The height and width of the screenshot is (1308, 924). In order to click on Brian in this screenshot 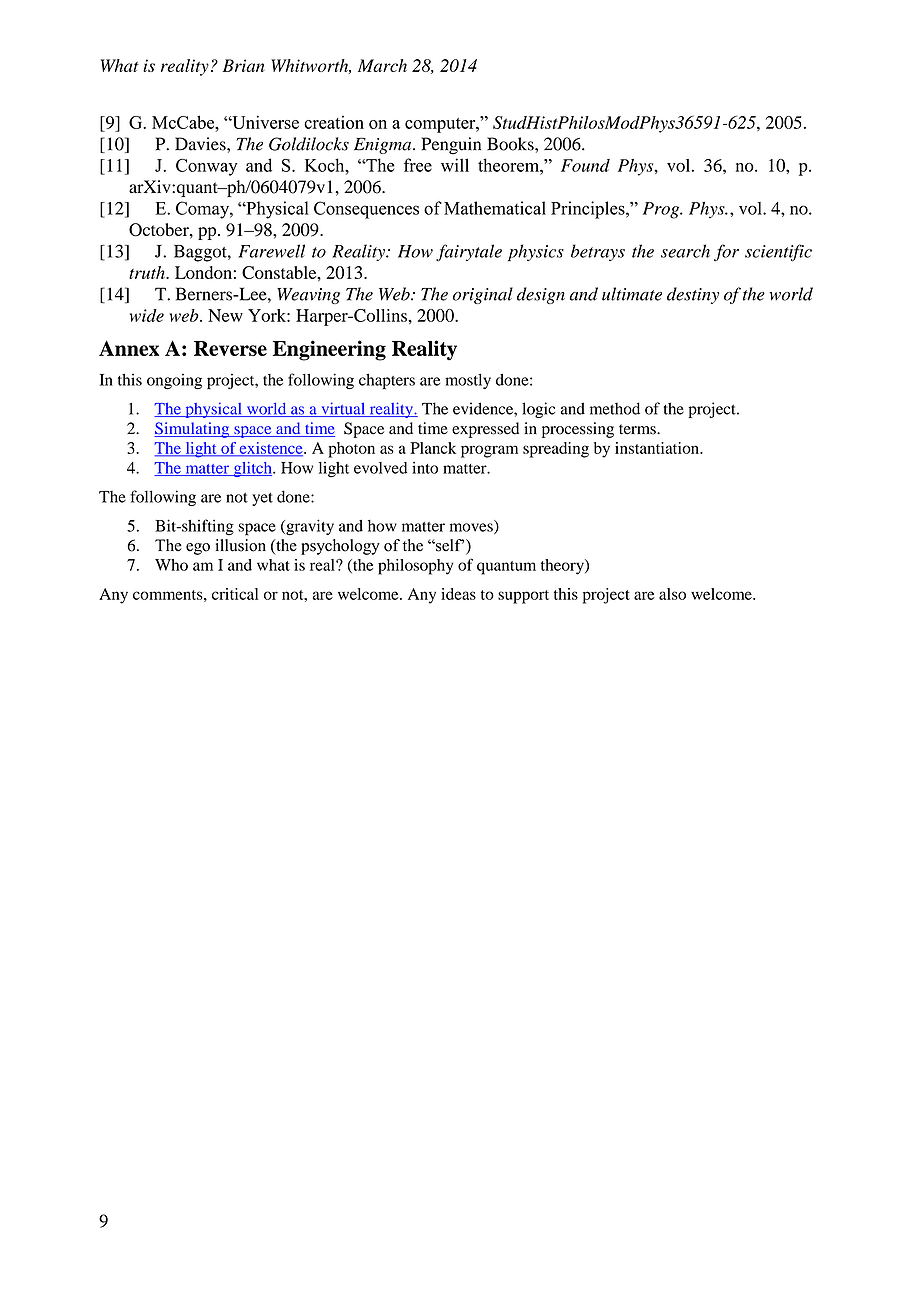, I will do `click(244, 65)`.
